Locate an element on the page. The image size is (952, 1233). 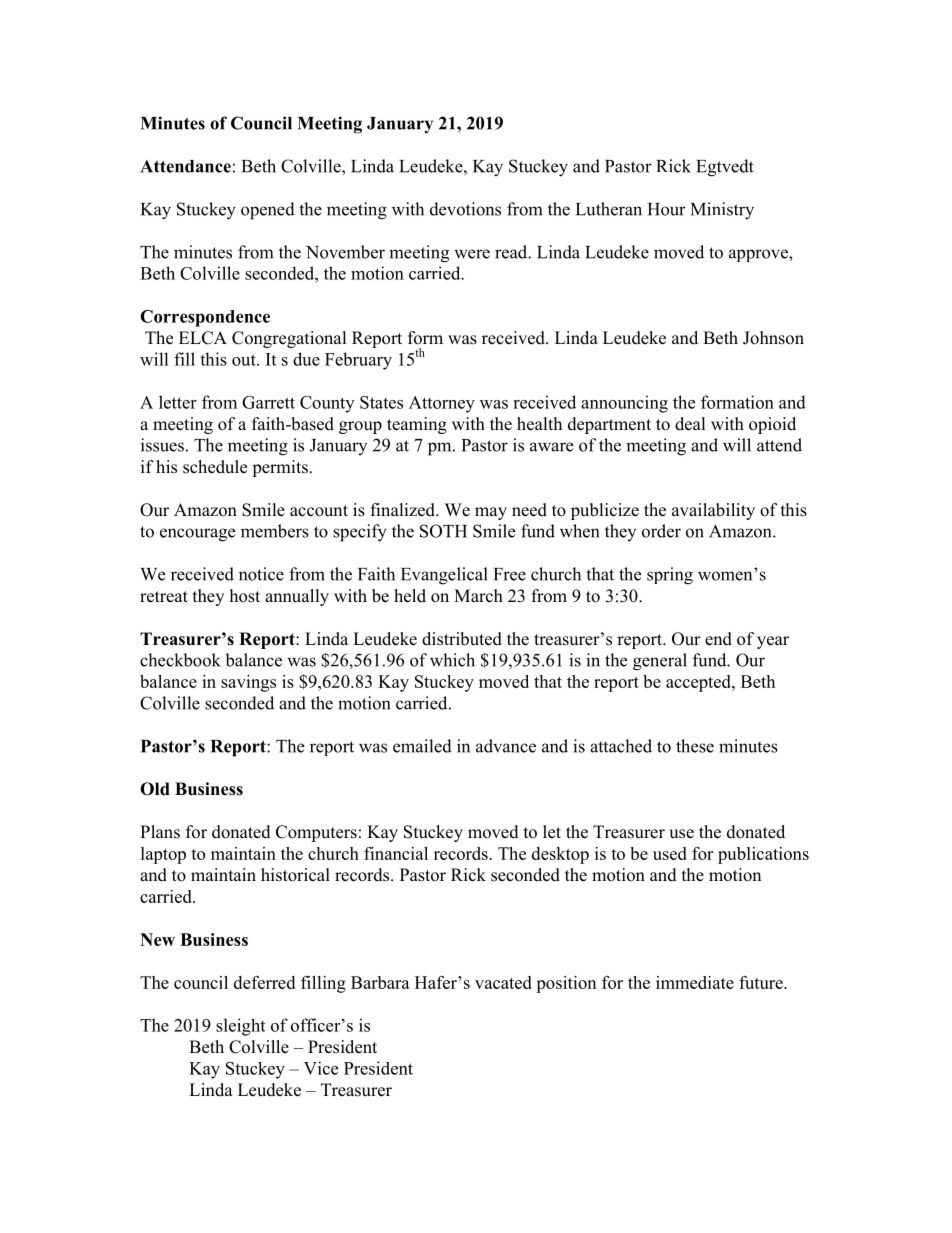
deal is located at coordinates (690, 424).
